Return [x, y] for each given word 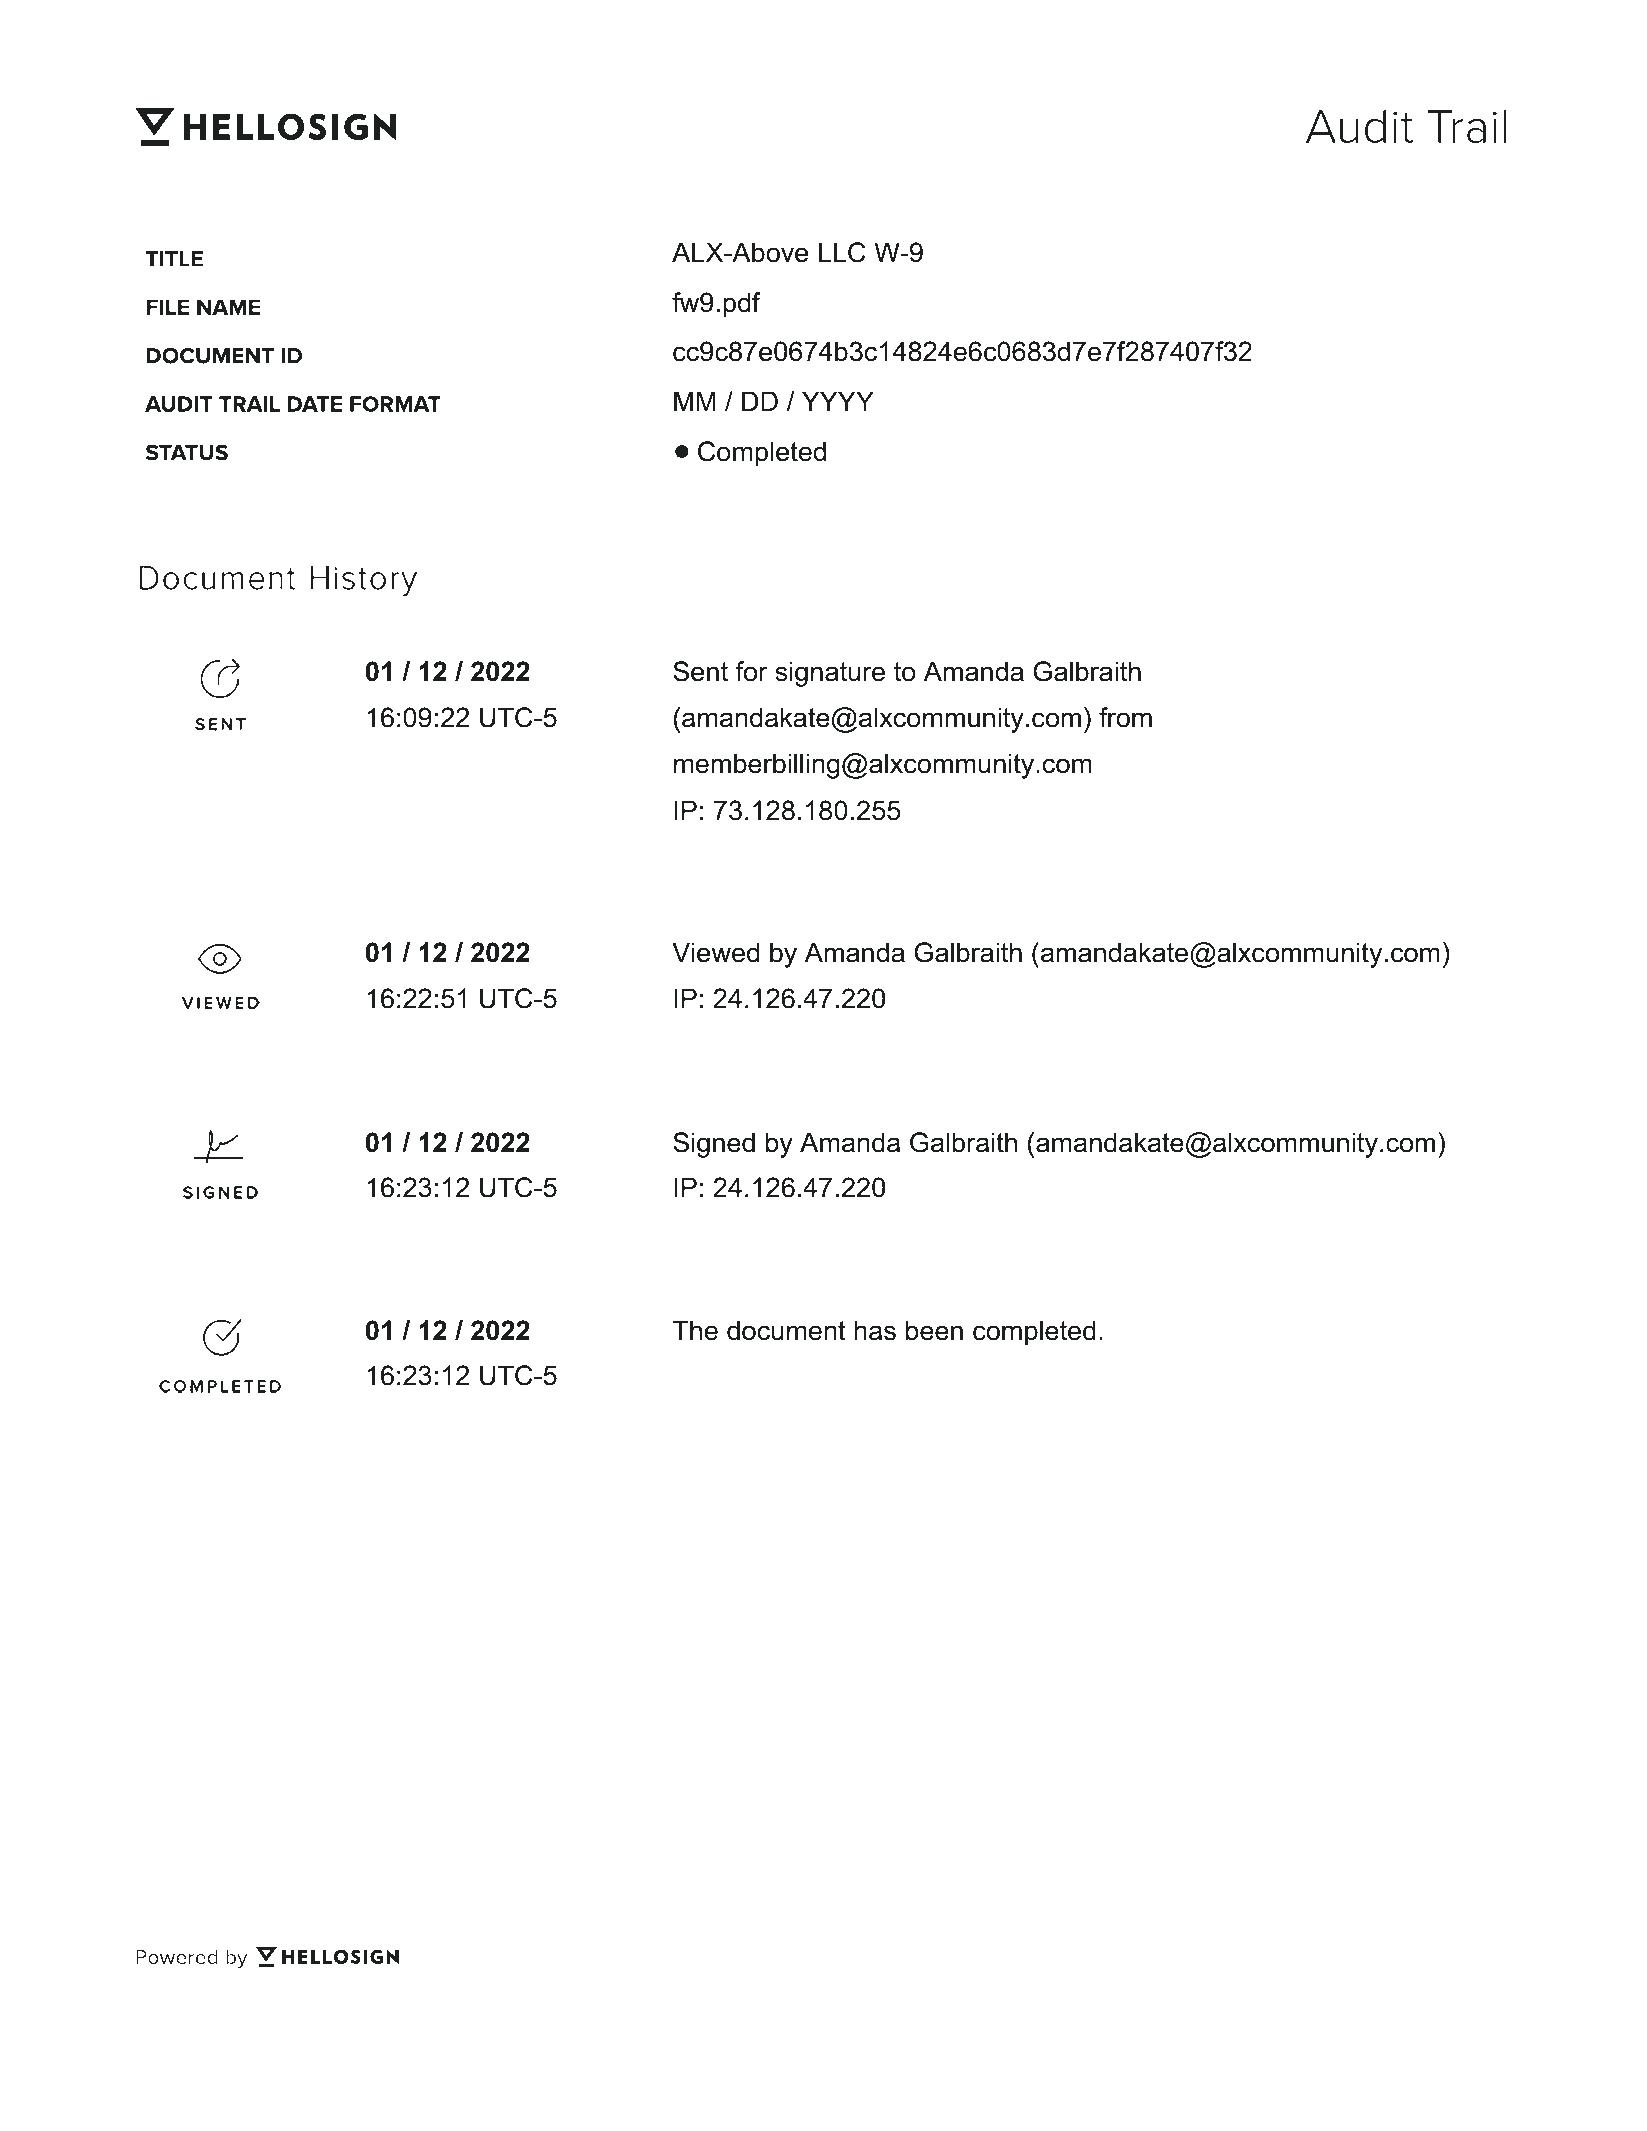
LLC [842, 252]
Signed [714, 1145]
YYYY [838, 401]
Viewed [715, 952]
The [695, 1330]
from [1125, 717]
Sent [700, 671]
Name [228, 307]
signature [830, 674]
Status [187, 452]
